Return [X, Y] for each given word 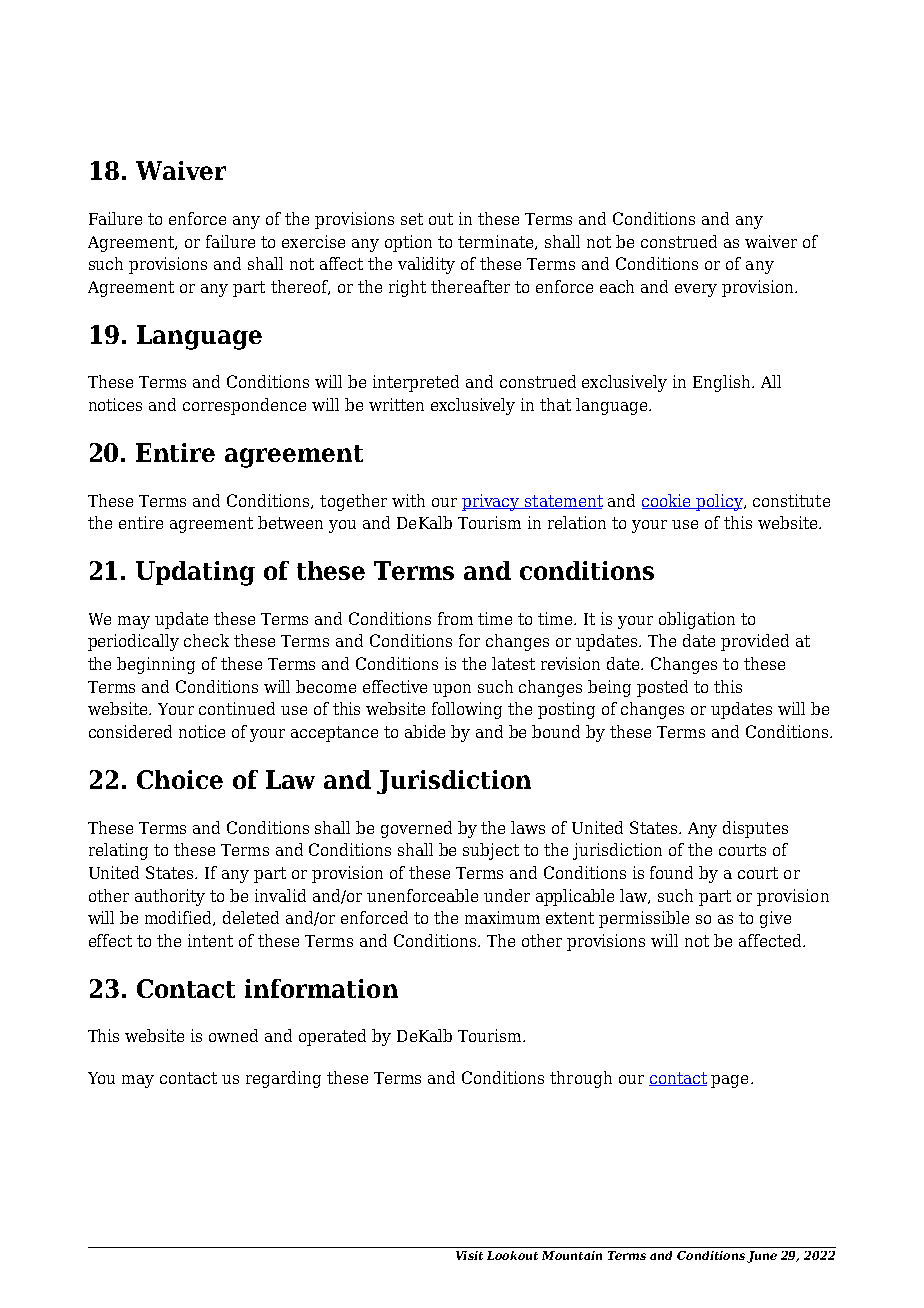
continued [237, 708]
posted [662, 688]
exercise [313, 241]
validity [426, 265]
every [696, 290]
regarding [283, 1079]
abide [425, 731]
